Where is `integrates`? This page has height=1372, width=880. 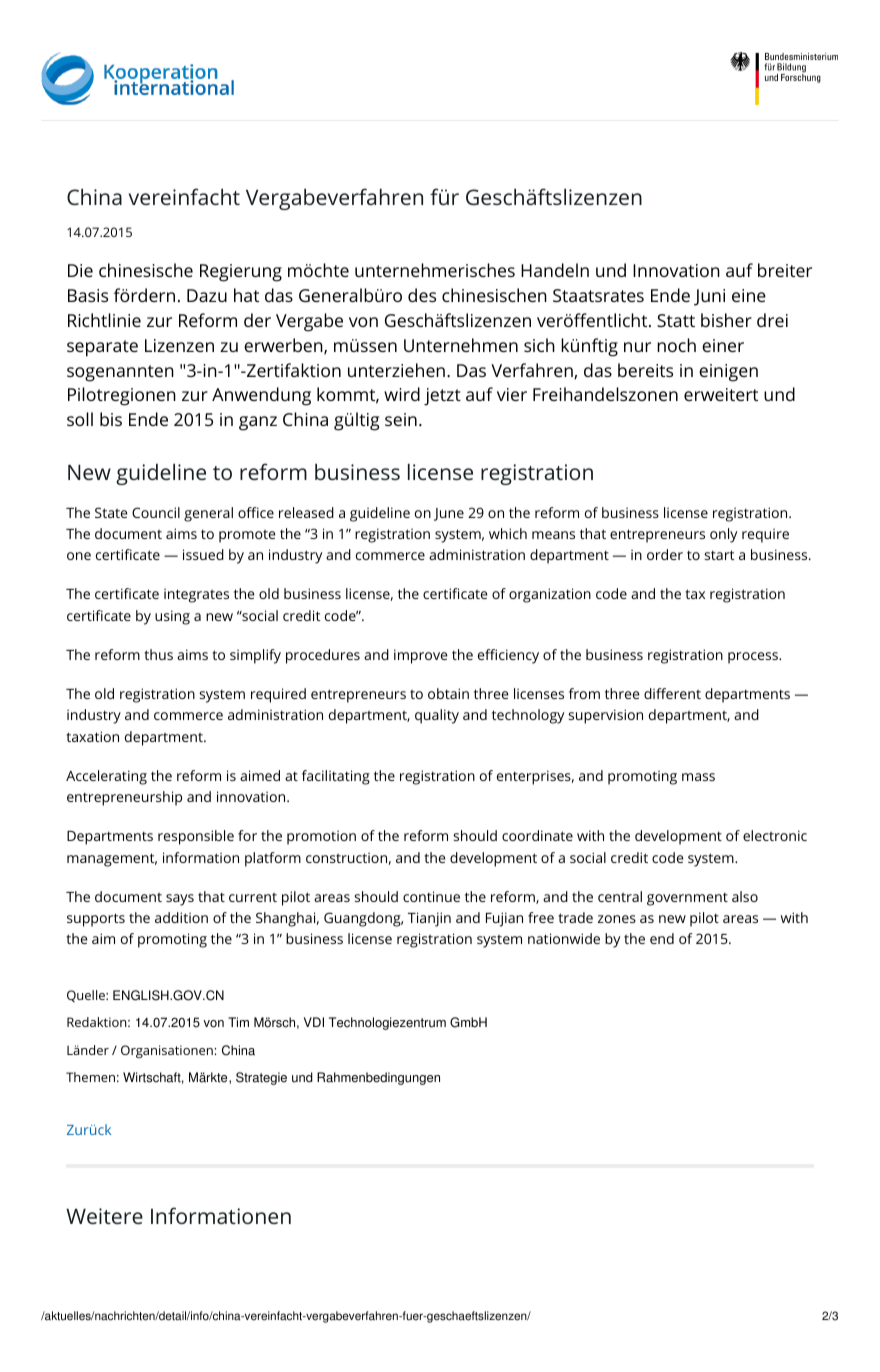 integrates is located at coordinates (196, 595).
